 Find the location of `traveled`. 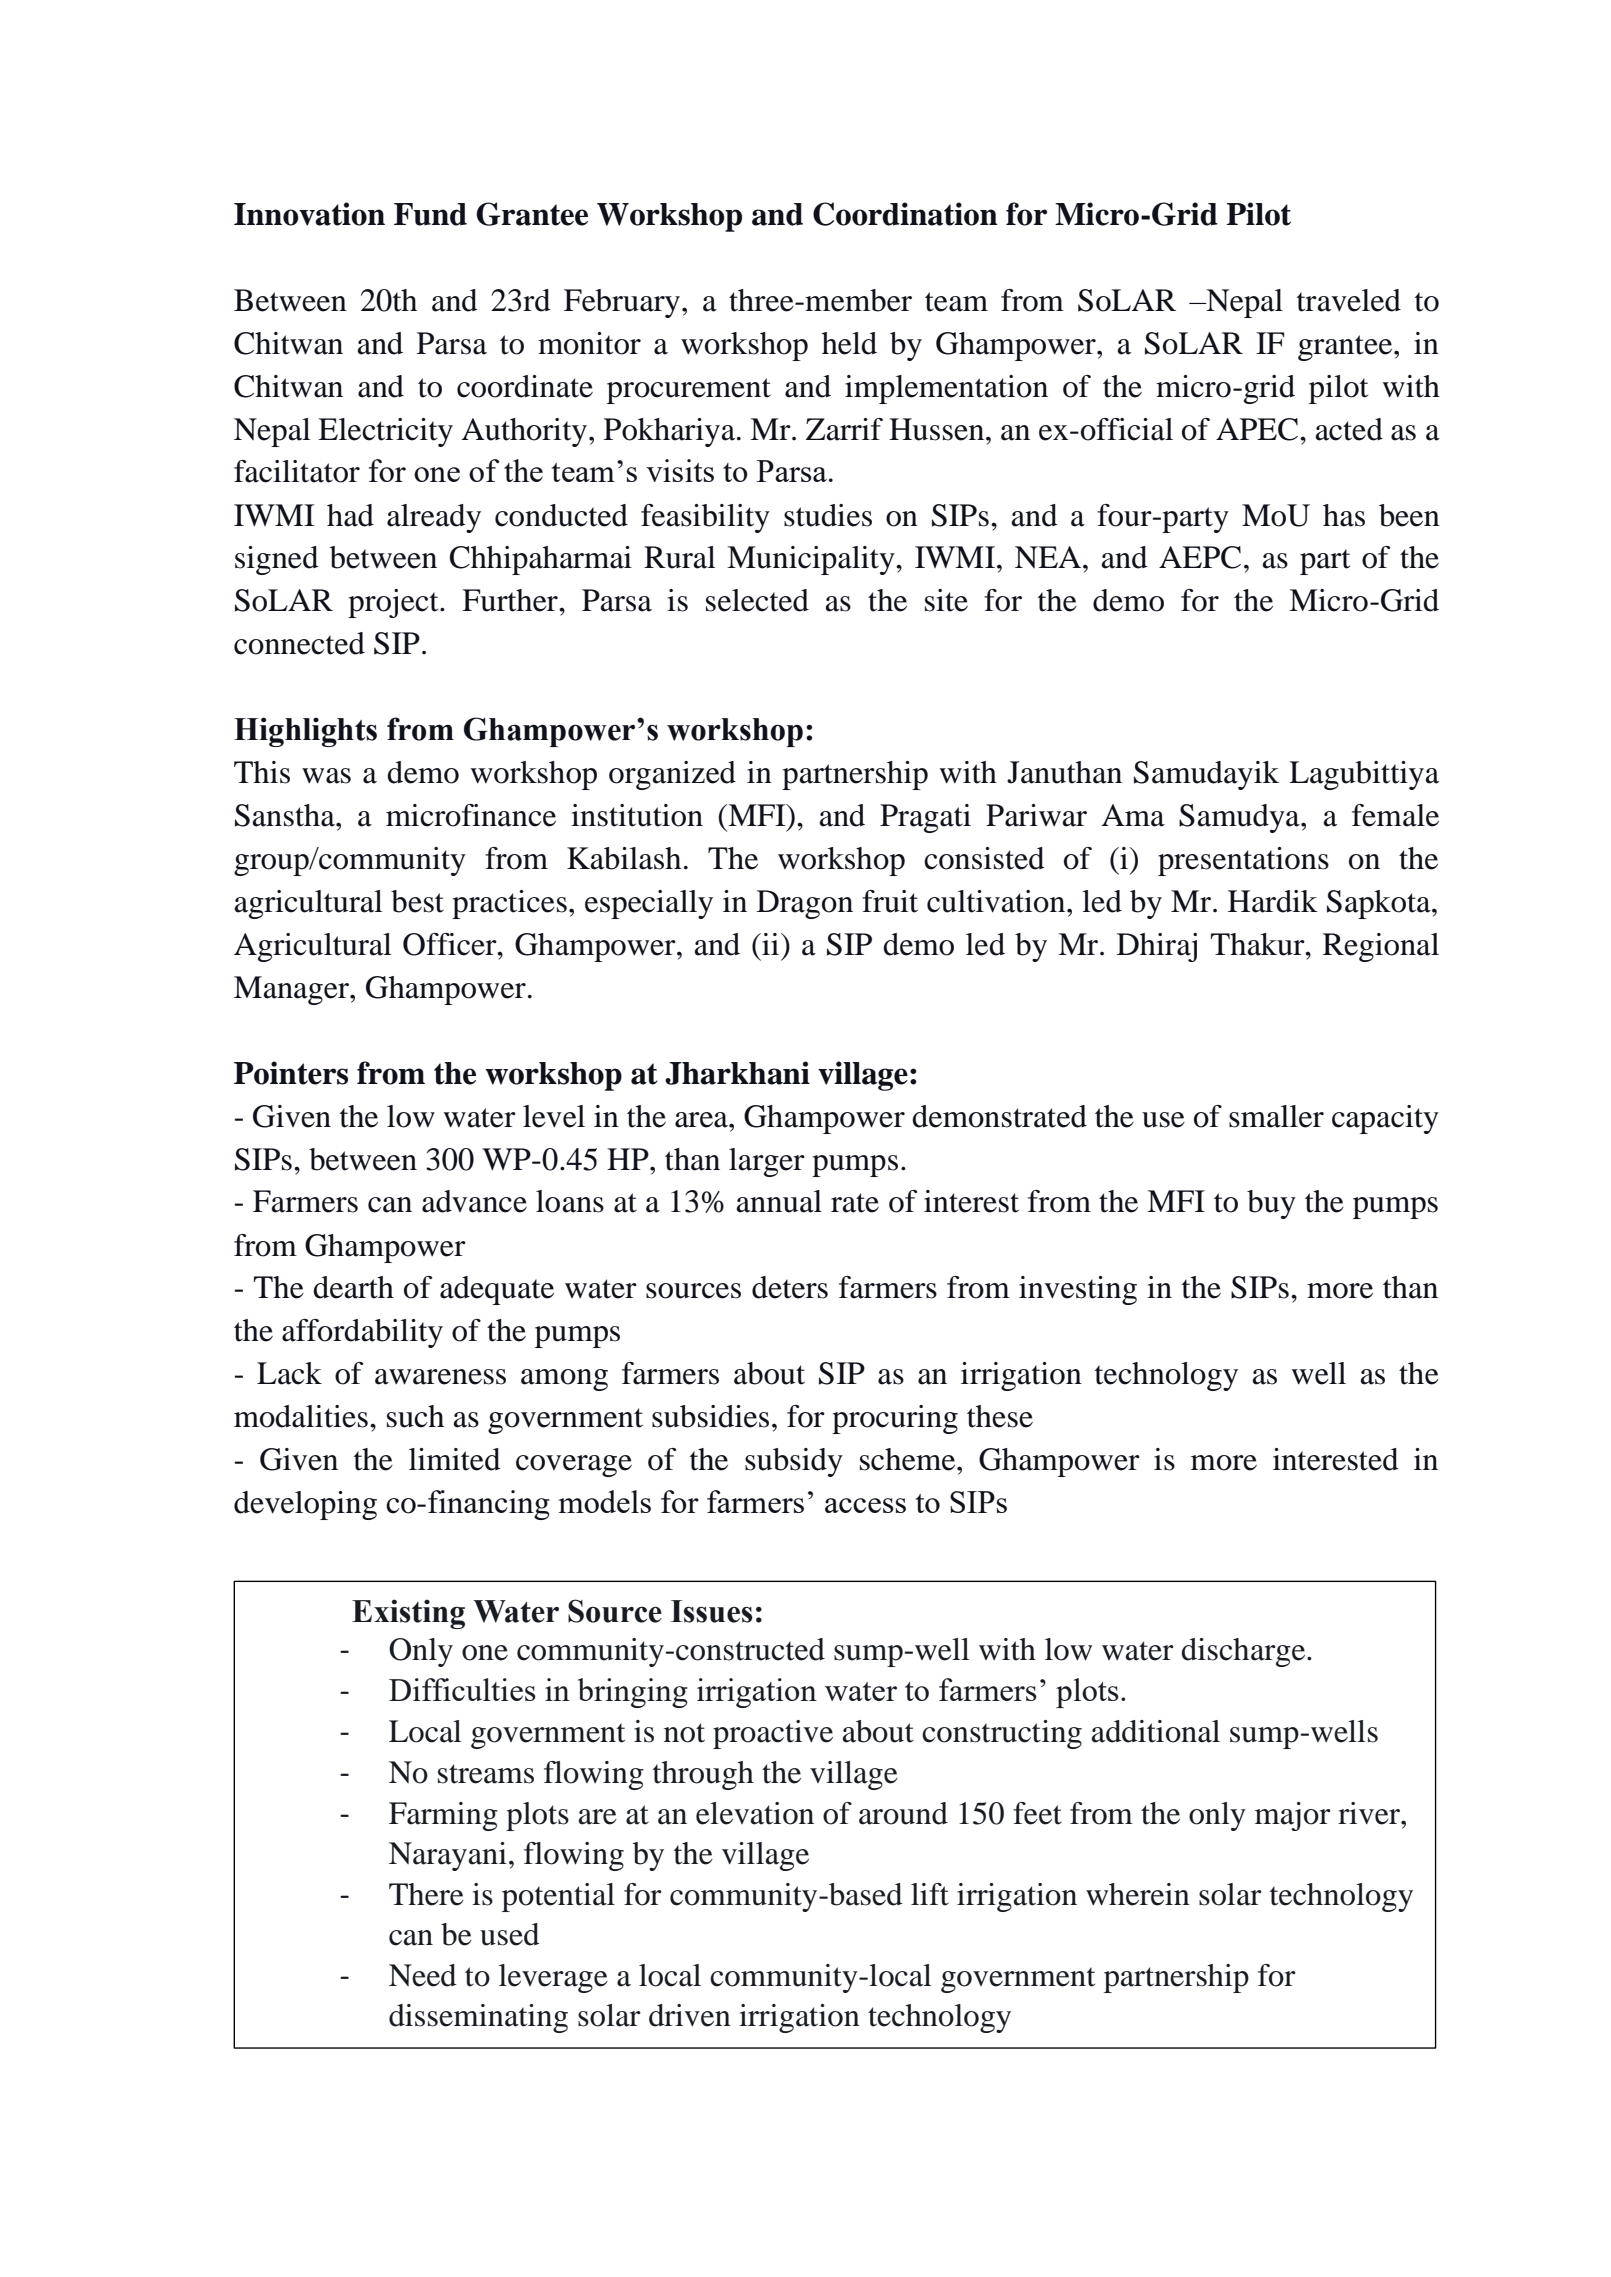

traveled is located at coordinates (1349, 300).
